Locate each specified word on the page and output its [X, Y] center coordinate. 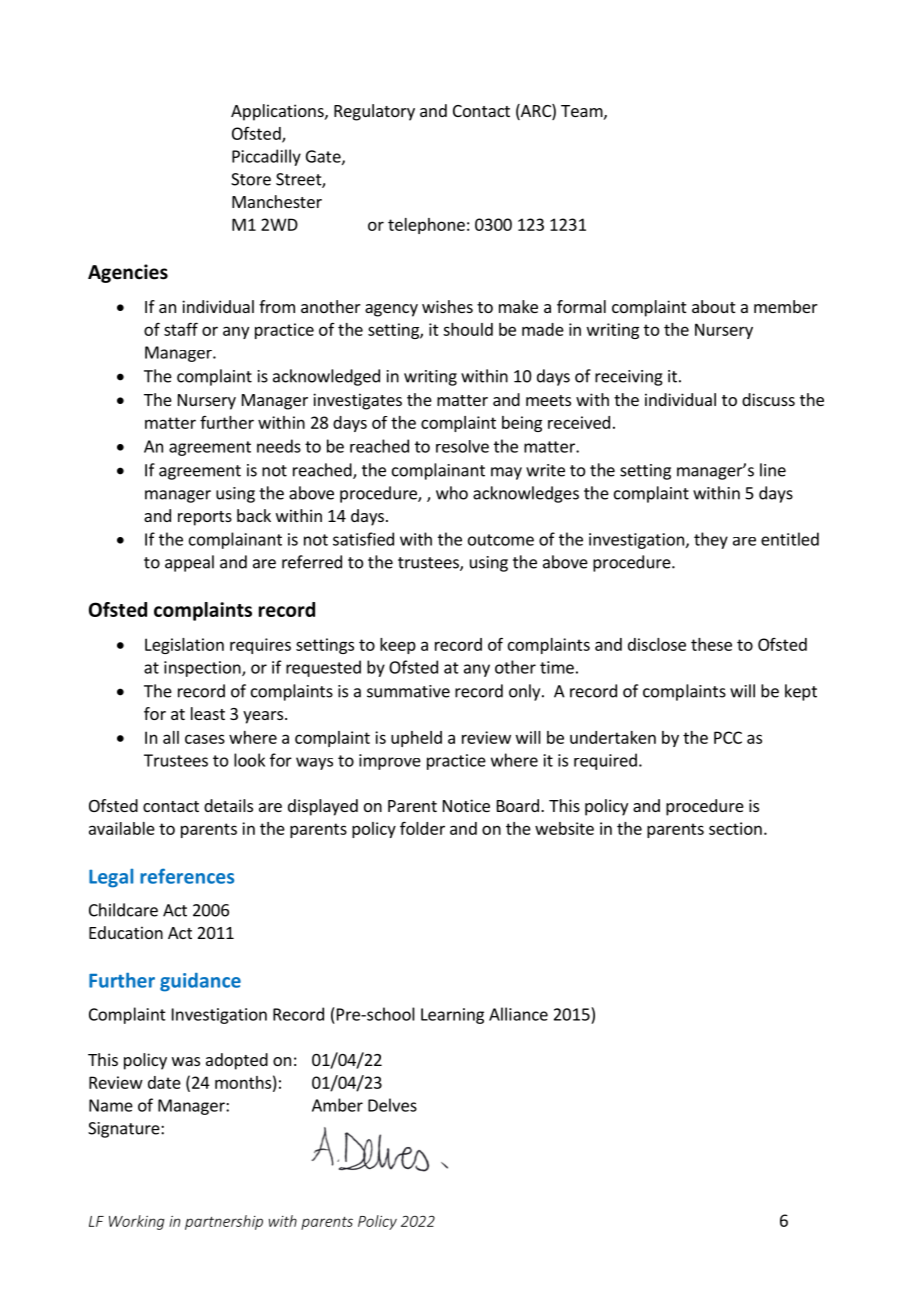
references [187, 876]
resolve [462, 446]
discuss [768, 399]
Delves [392, 1105]
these [711, 644]
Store [251, 179]
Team [582, 111]
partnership [224, 1222]
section [735, 828]
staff [181, 329]
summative [408, 691]
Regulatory [374, 112]
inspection [203, 669]
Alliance [518, 1014]
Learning [452, 1016]
